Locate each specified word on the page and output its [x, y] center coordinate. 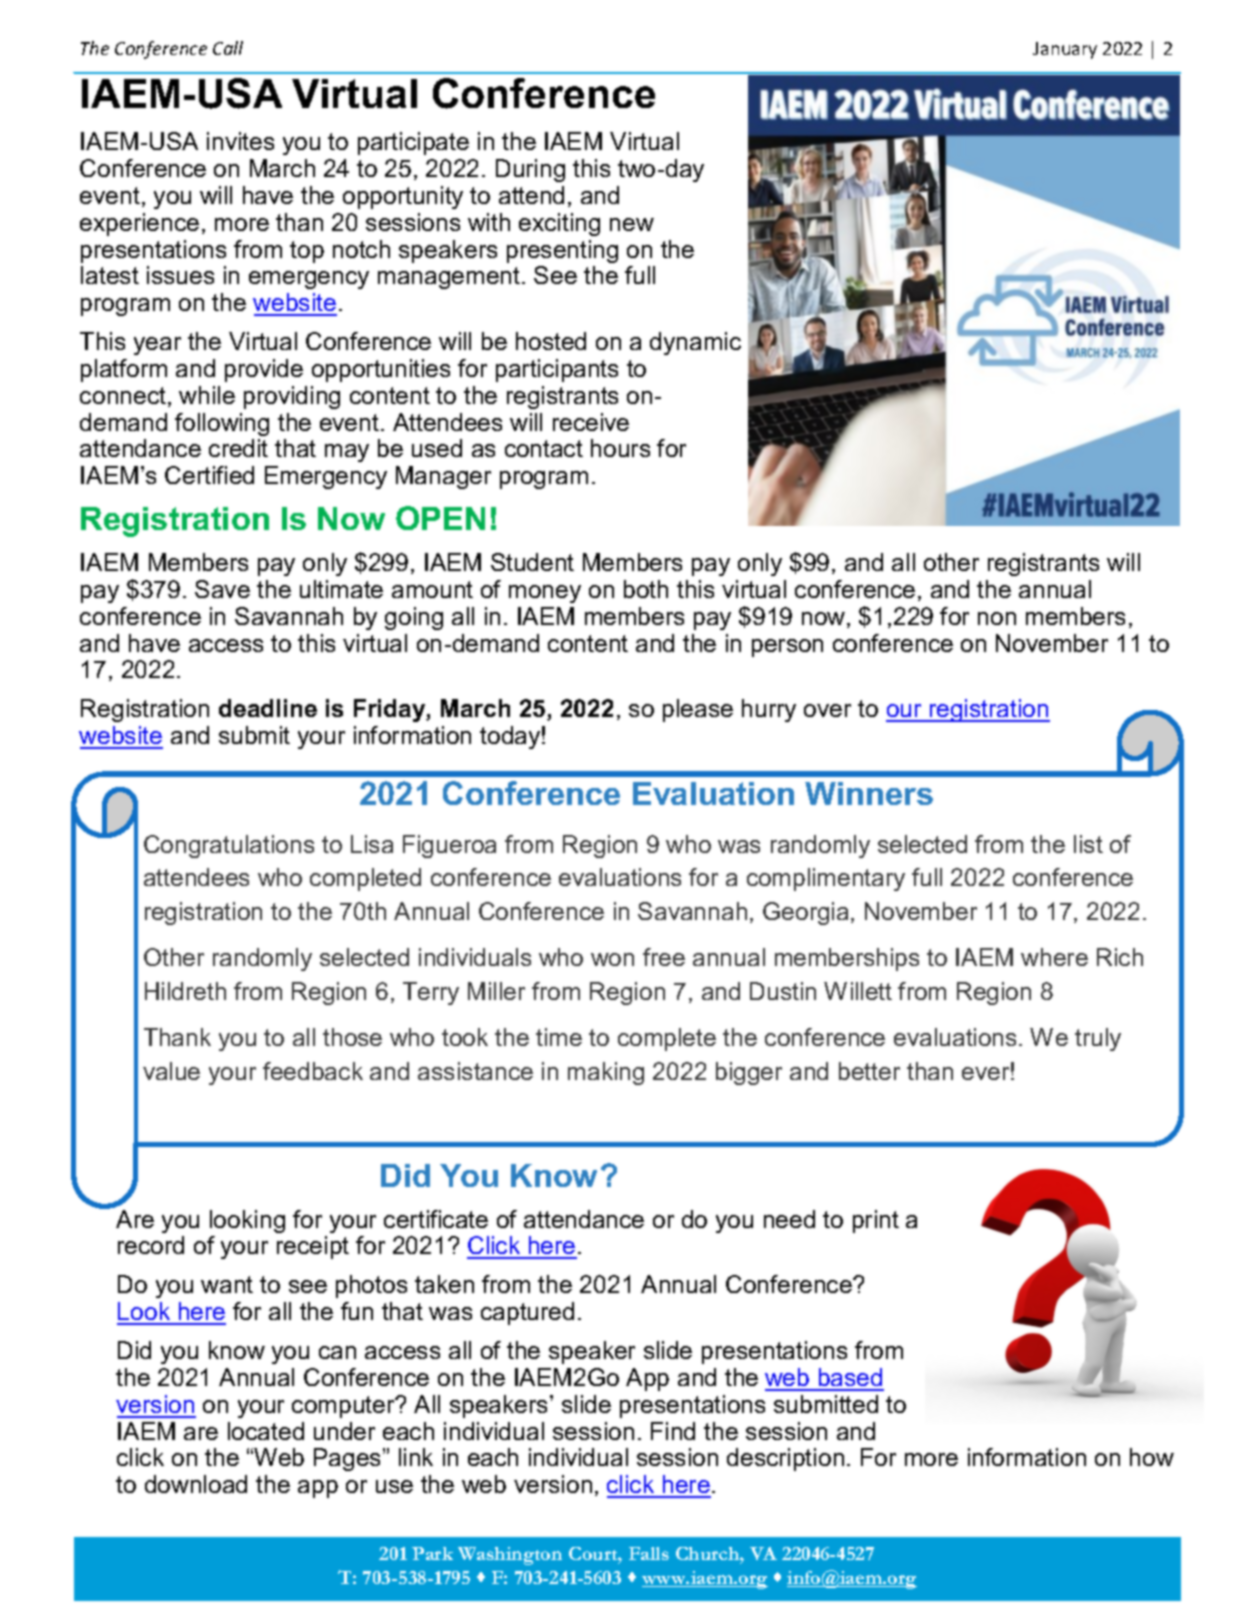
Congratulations [229, 846]
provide [264, 370]
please [698, 710]
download [196, 1484]
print [876, 1221]
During [530, 170]
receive [591, 422]
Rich [1120, 957]
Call [228, 48]
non [997, 618]
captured [527, 1313]
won [612, 959]
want [227, 1284]
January [1065, 50]
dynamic [695, 343]
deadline [268, 708]
